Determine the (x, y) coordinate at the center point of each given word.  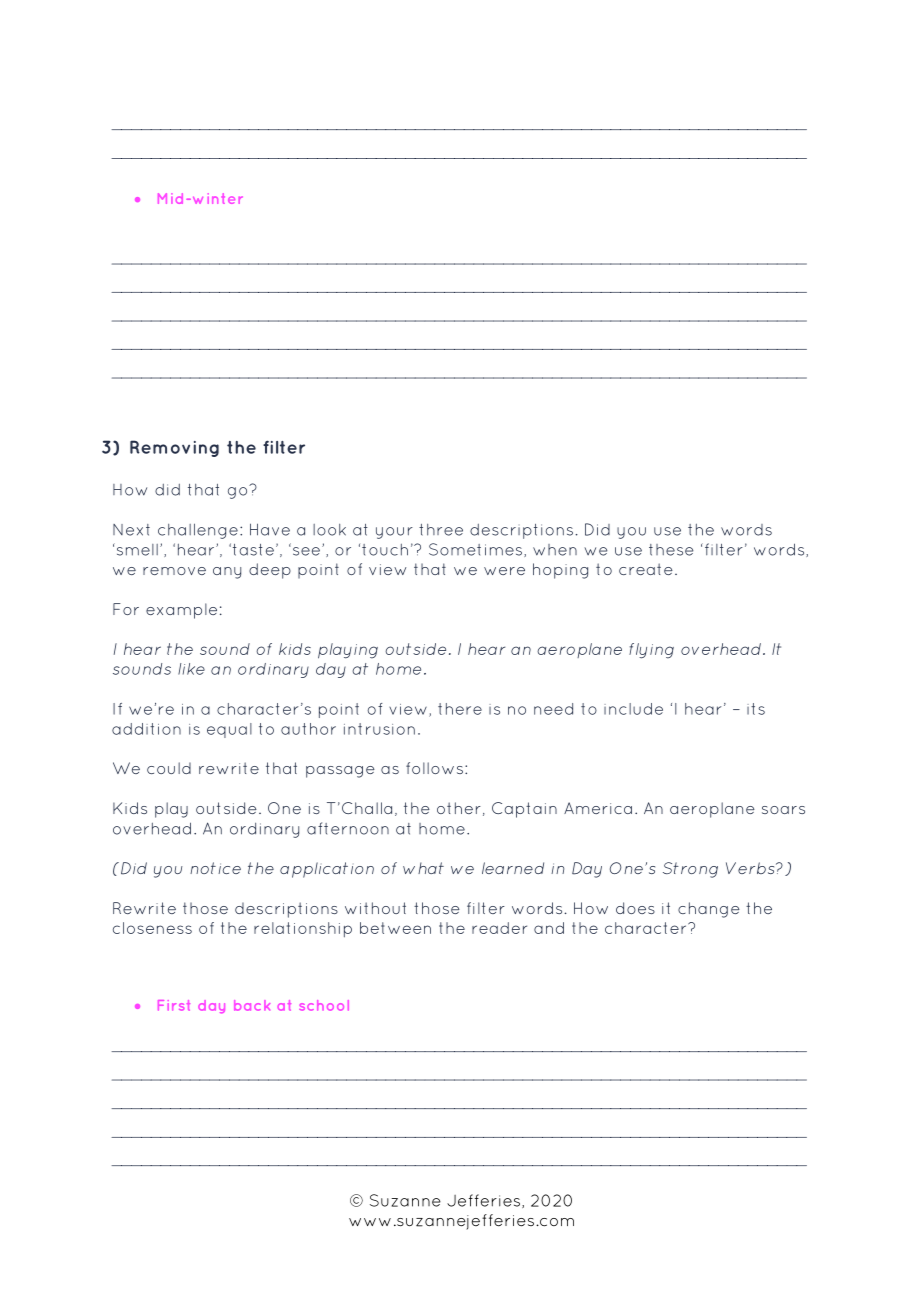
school (324, 1005)
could (169, 768)
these (671, 550)
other (459, 808)
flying (651, 651)
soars (783, 810)
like (191, 669)
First (174, 1005)
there (460, 709)
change (709, 910)
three (441, 530)
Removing (174, 448)
